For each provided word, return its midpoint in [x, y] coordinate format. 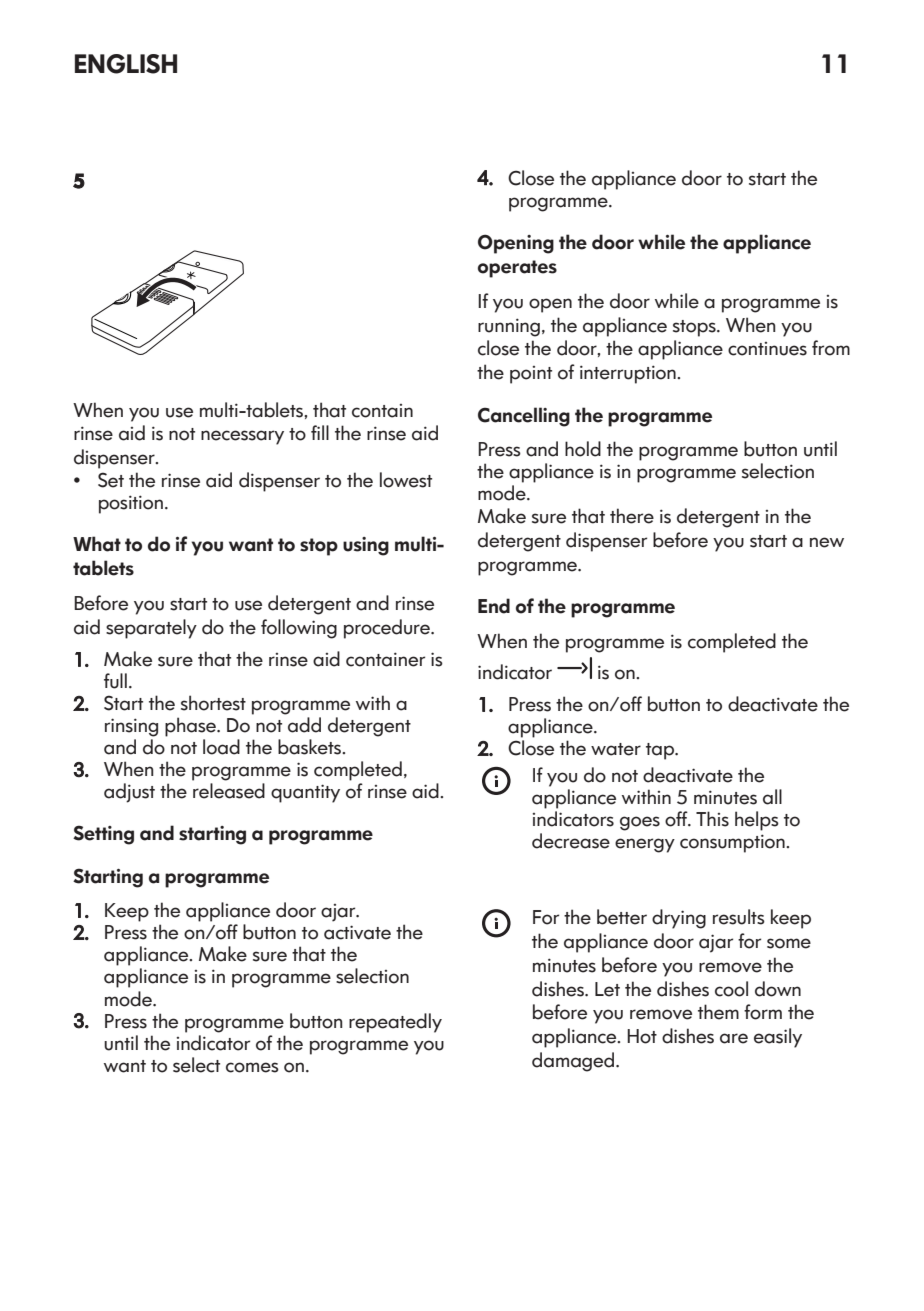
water [616, 749]
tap [661, 751]
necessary [242, 437]
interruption [629, 374]
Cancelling [524, 417]
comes [252, 1067]
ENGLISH [126, 64]
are [734, 1038]
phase [191, 727]
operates [517, 269]
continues [767, 349]
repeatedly [395, 1023]
